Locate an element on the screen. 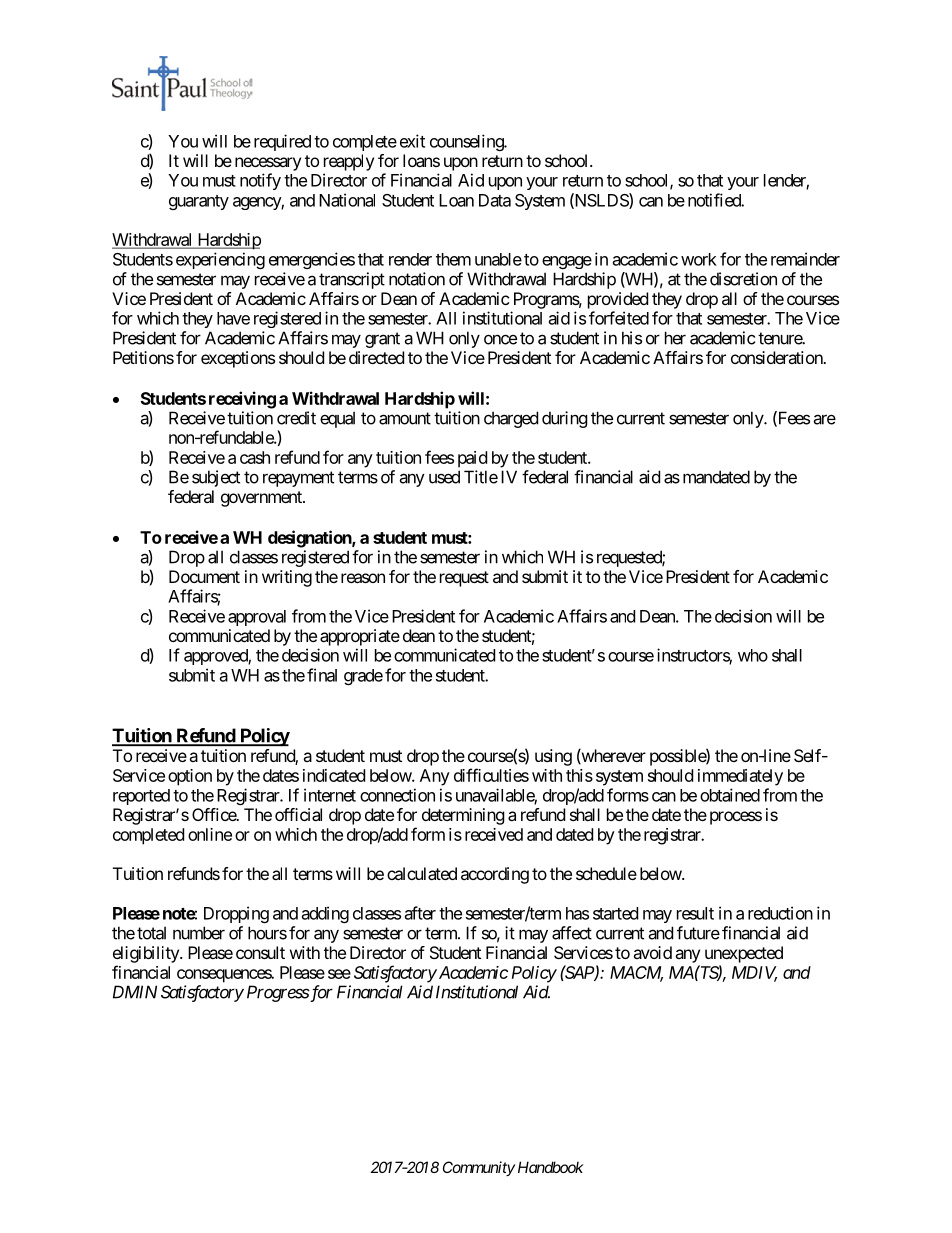 This screenshot has height=1233, width=952. number is located at coordinates (199, 933).
